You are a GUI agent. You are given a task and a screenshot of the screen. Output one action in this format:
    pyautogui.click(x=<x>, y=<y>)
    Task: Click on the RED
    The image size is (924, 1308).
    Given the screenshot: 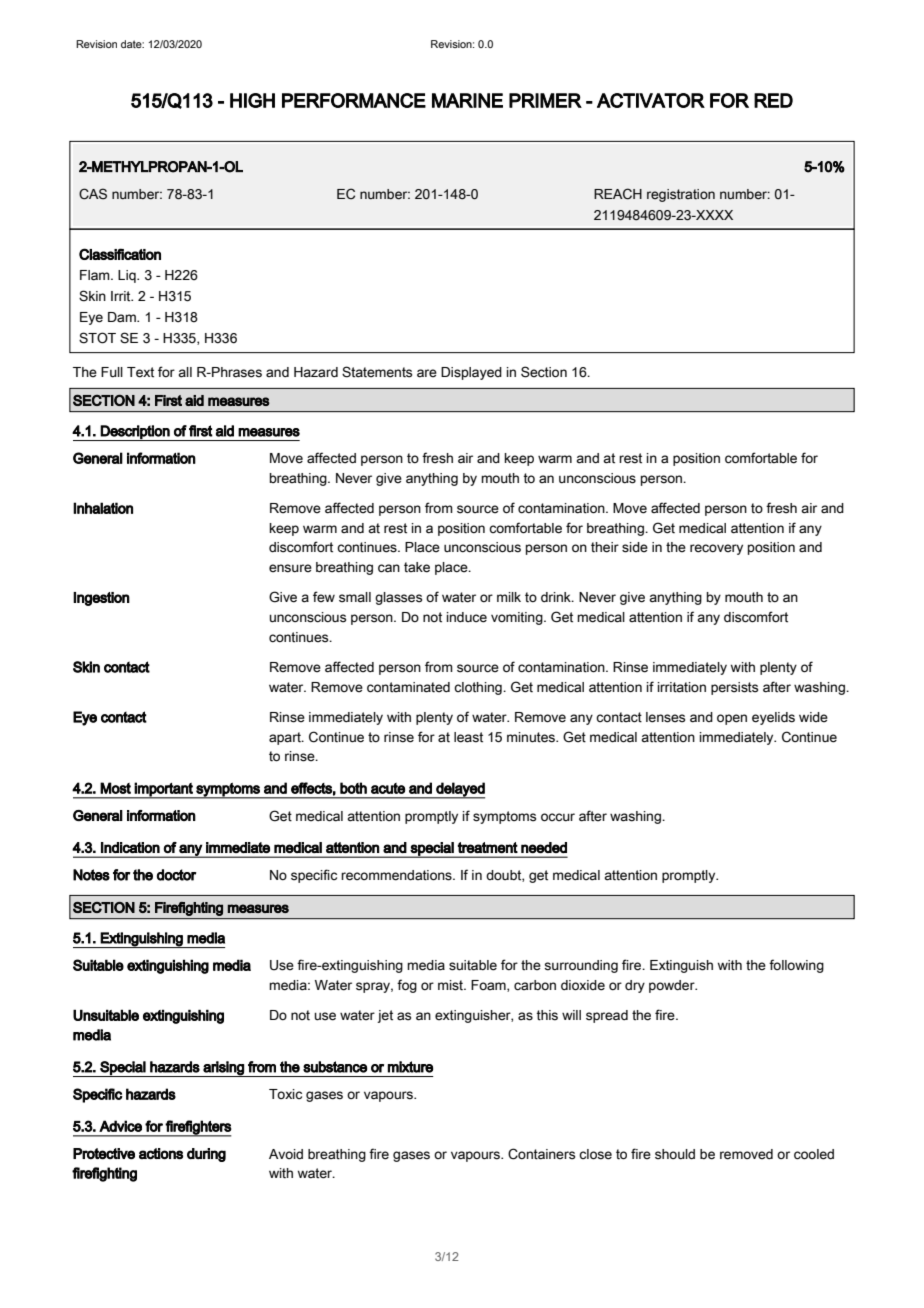 What is the action you would take?
    pyautogui.click(x=773, y=100)
